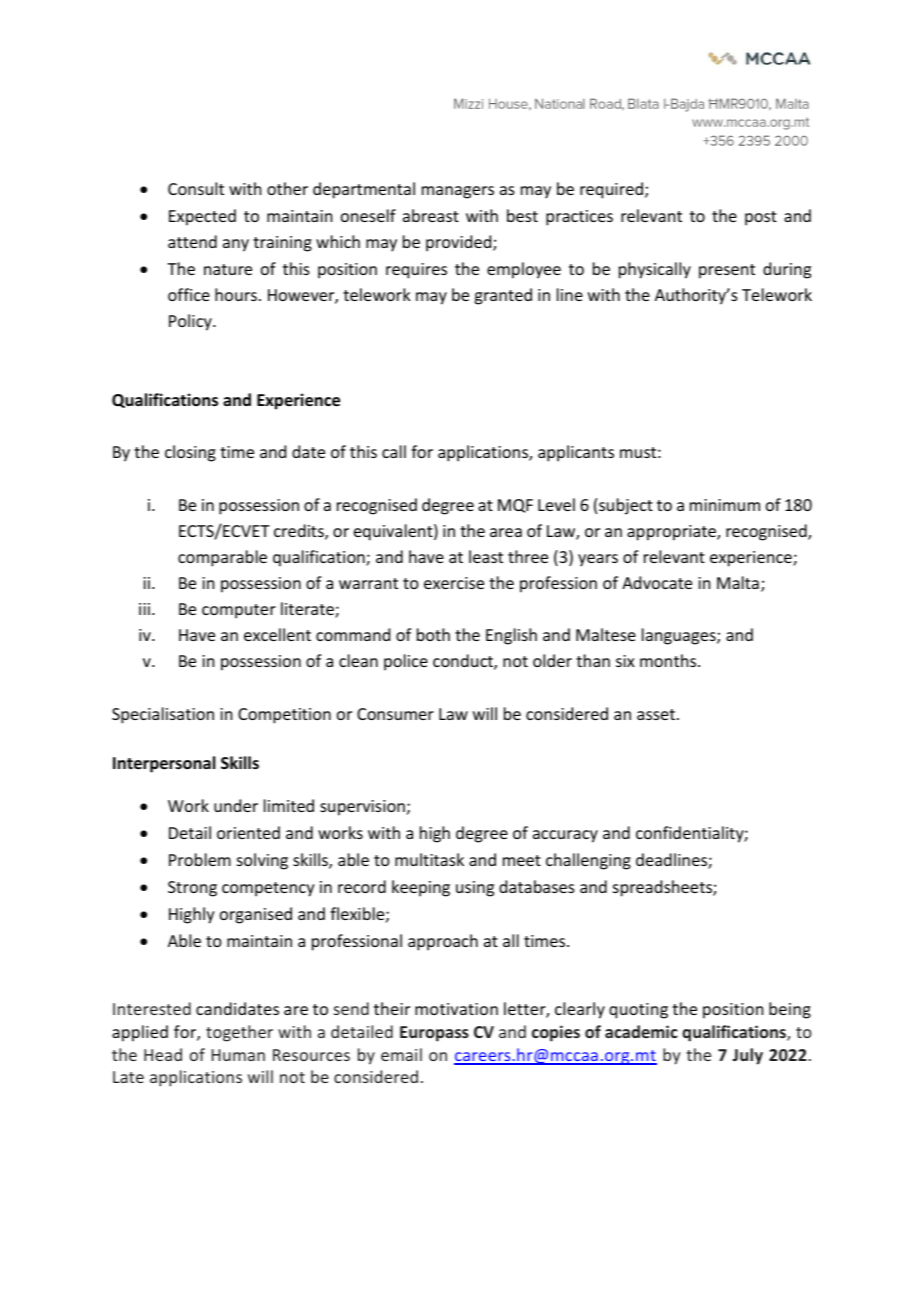  I want to click on asset, so click(656, 714).
